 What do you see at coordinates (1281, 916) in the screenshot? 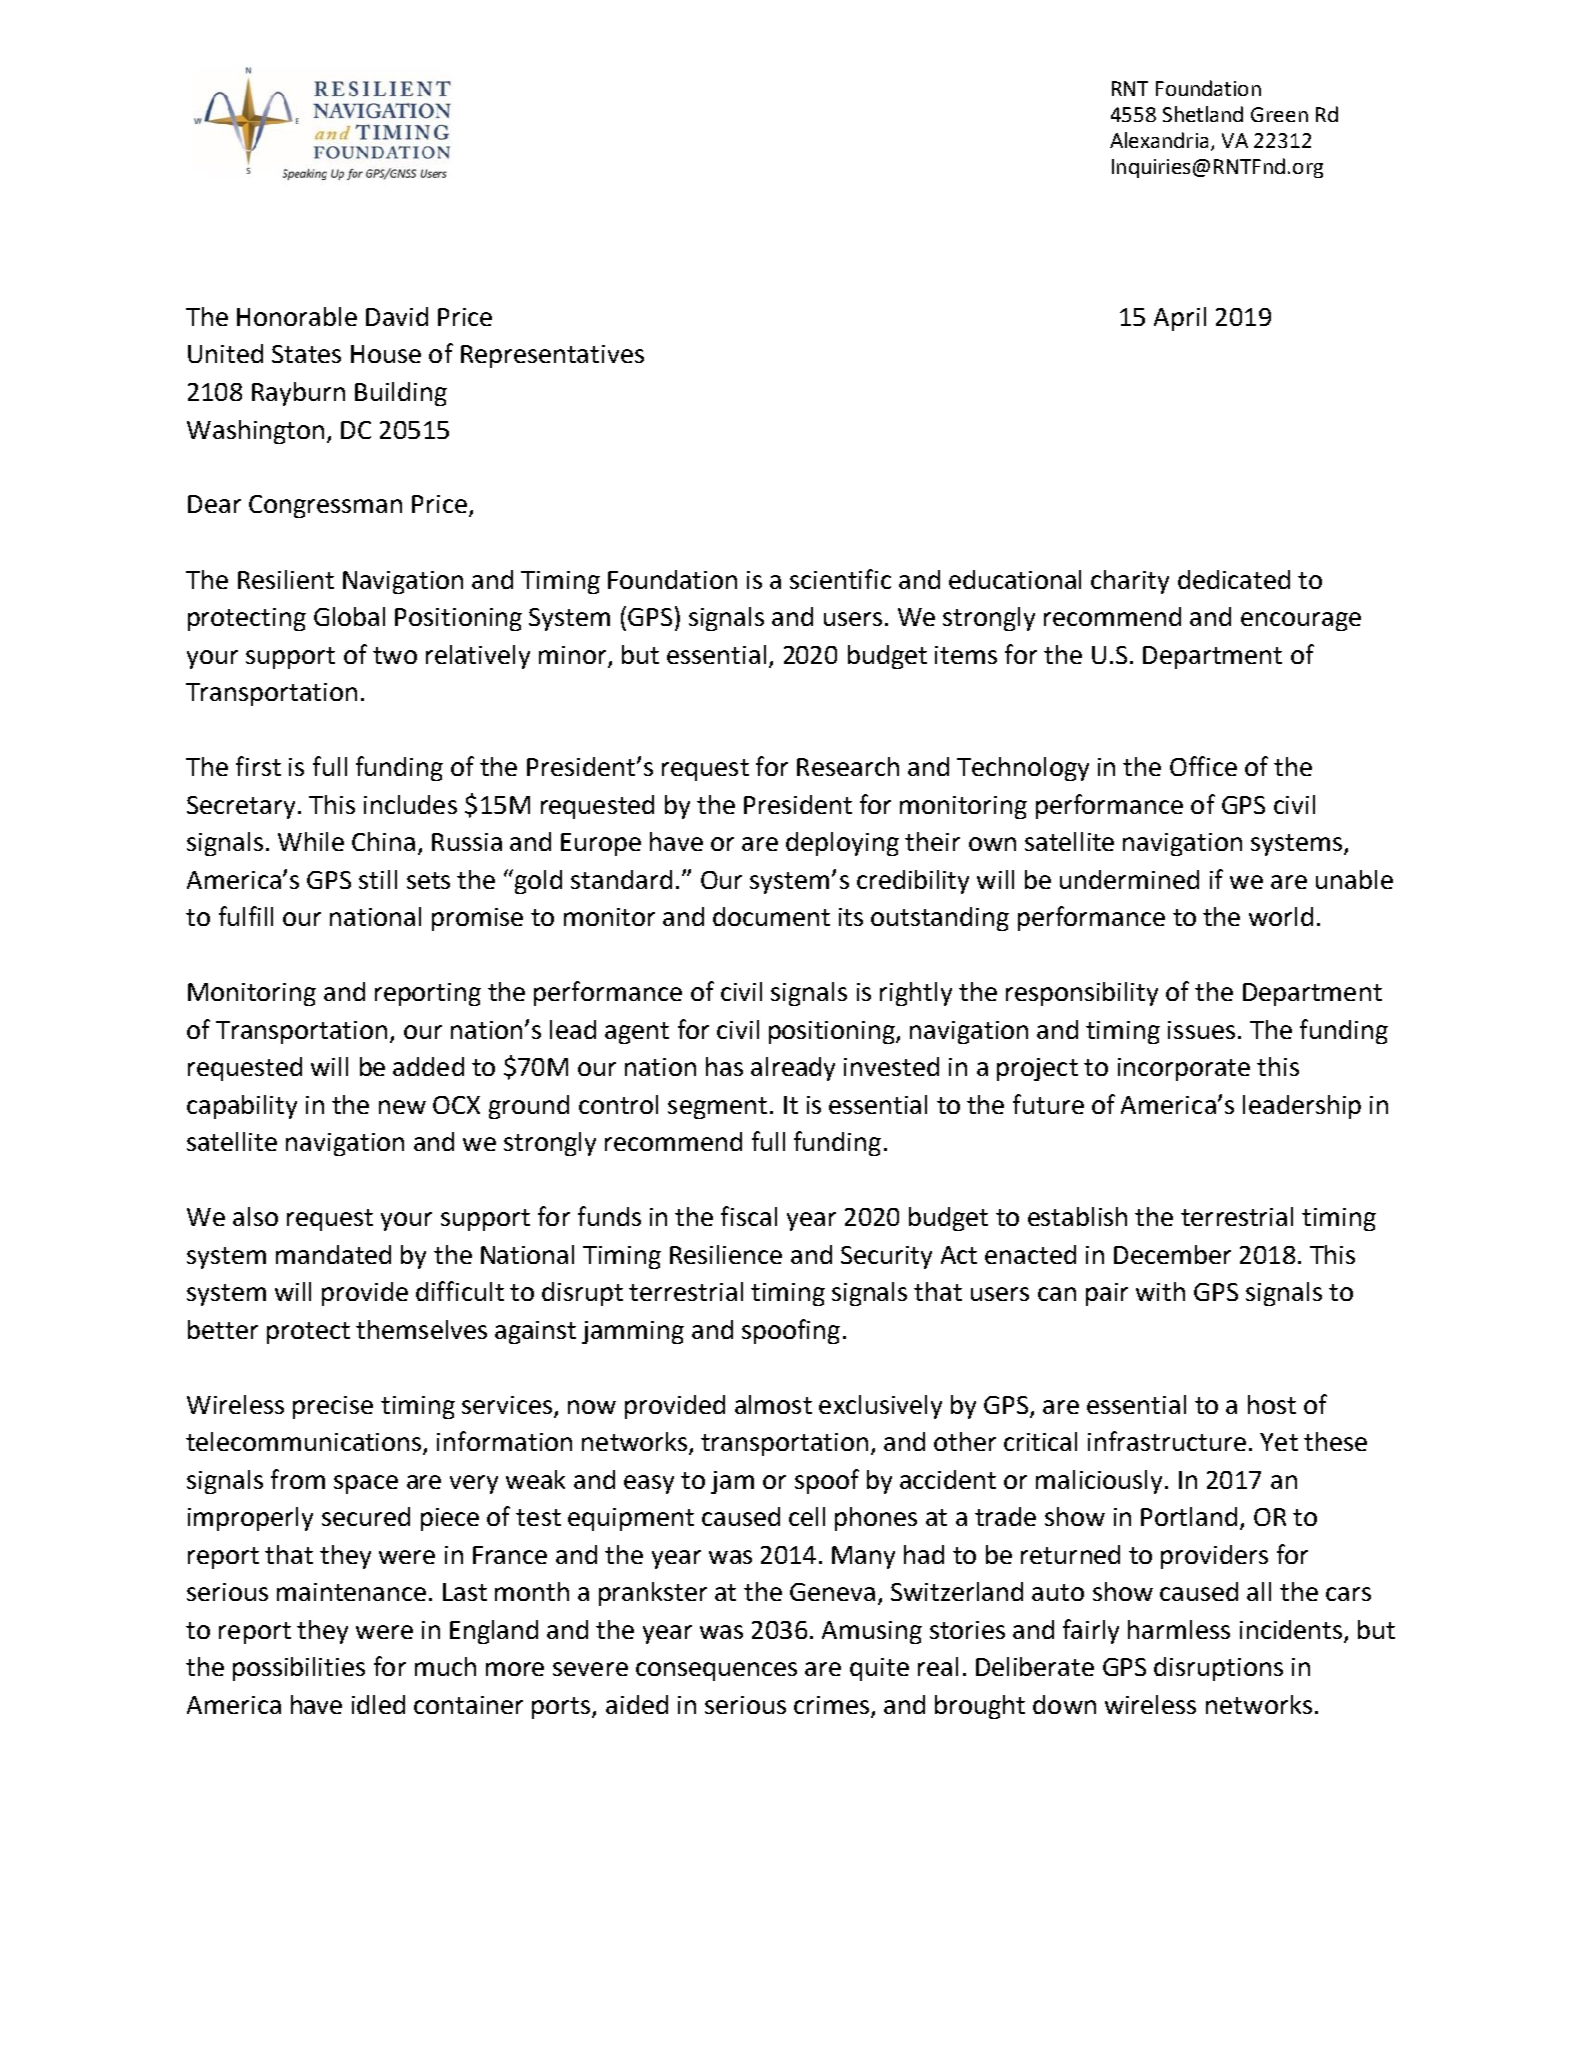
I see `world` at bounding box center [1281, 916].
